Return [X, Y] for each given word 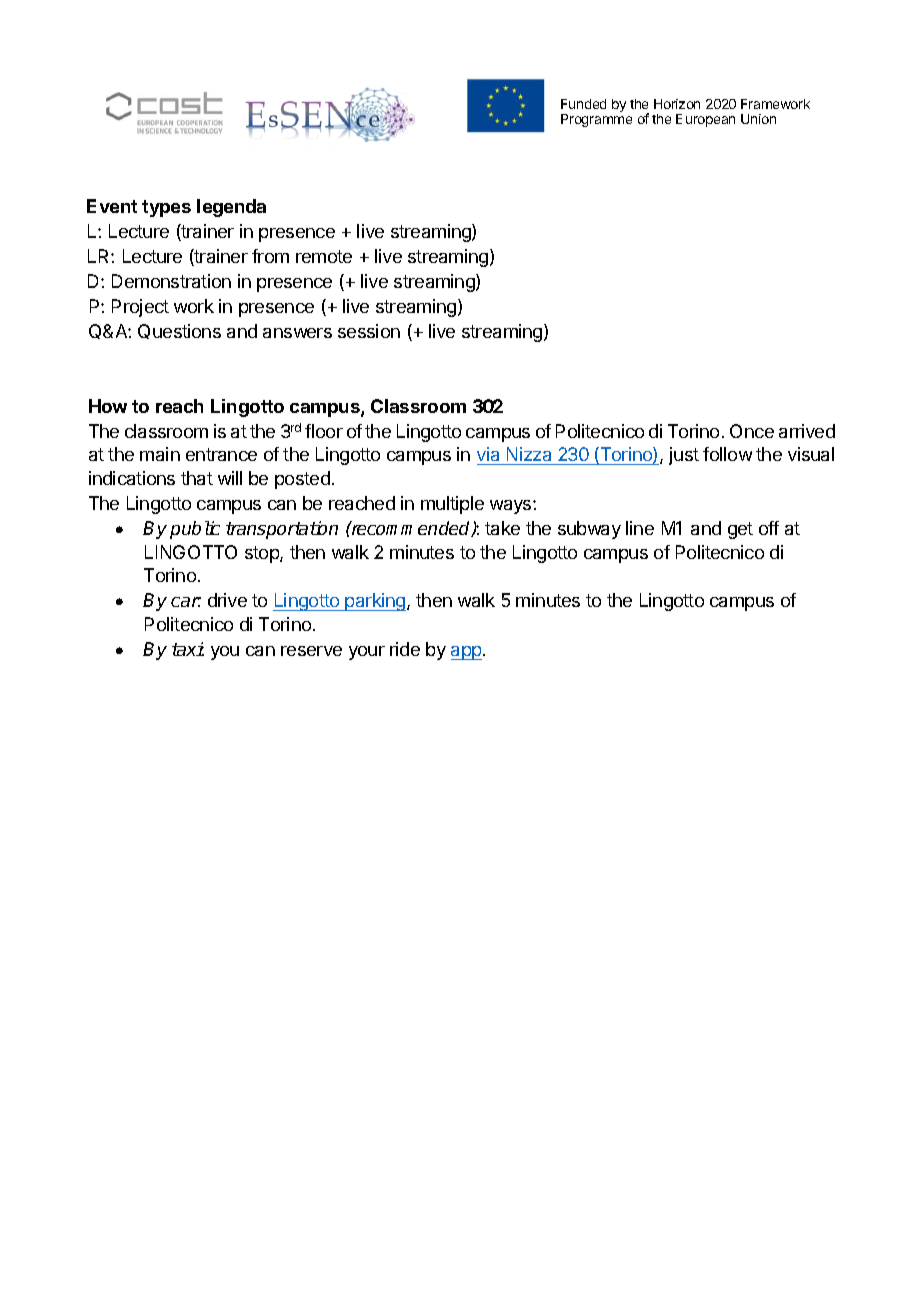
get [740, 530]
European [705, 120]
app [467, 653]
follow [727, 454]
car [186, 602]
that [197, 478]
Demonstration [171, 281]
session [369, 331]
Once [752, 431]
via [490, 456]
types [166, 208]
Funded [583, 104]
